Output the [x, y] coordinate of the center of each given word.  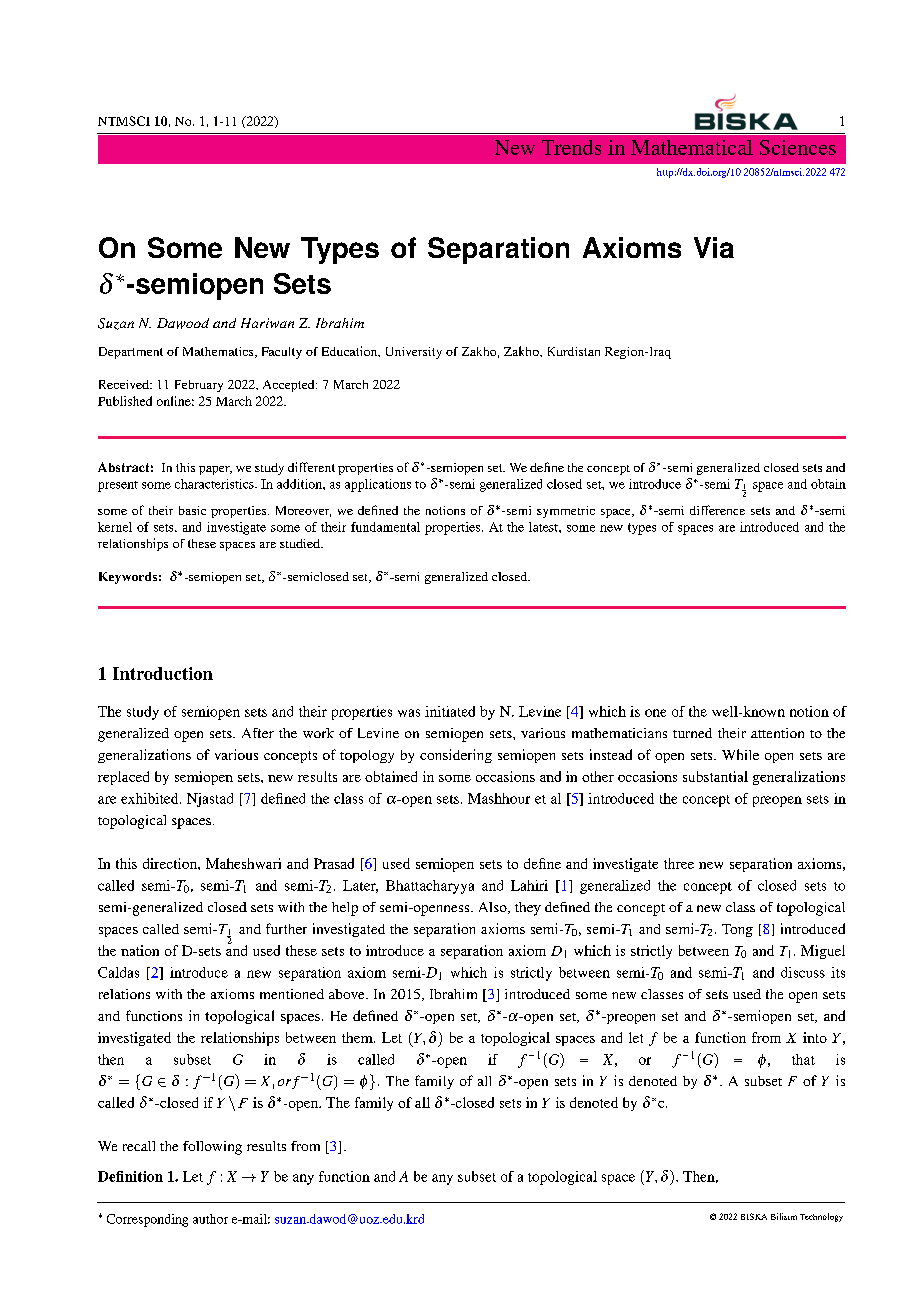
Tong [737, 930]
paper [215, 470]
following [212, 1148]
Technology [821, 1217]
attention [777, 733]
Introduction [163, 673]
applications [378, 485]
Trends [571, 147]
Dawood [183, 323]
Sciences [798, 147]
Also [494, 908]
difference [717, 510]
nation [140, 950]
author [210, 1219]
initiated [450, 711]
